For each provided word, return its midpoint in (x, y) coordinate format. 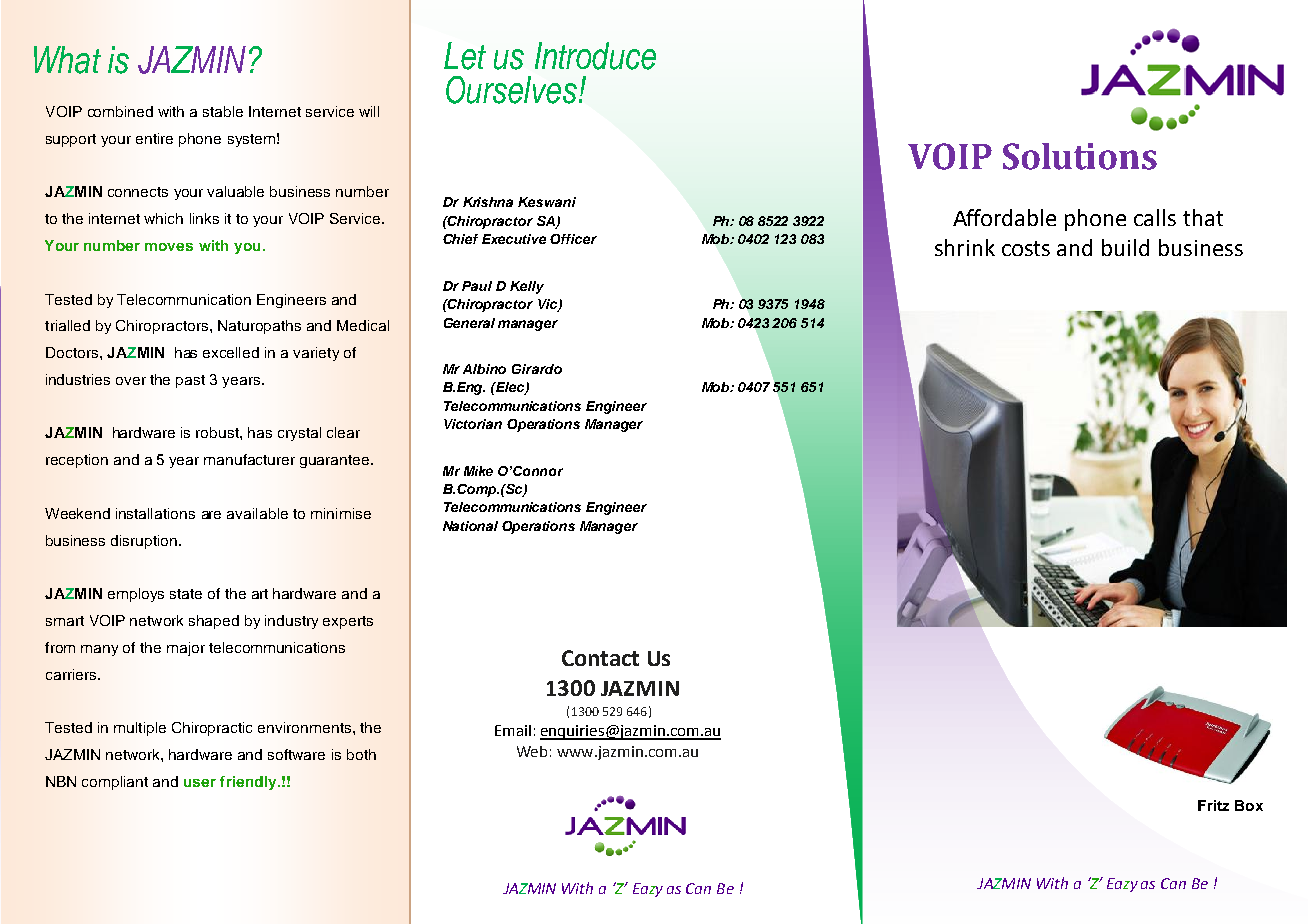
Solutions (1080, 156)
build (1125, 247)
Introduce (595, 56)
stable (223, 111)
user (200, 783)
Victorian (473, 424)
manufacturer (249, 459)
